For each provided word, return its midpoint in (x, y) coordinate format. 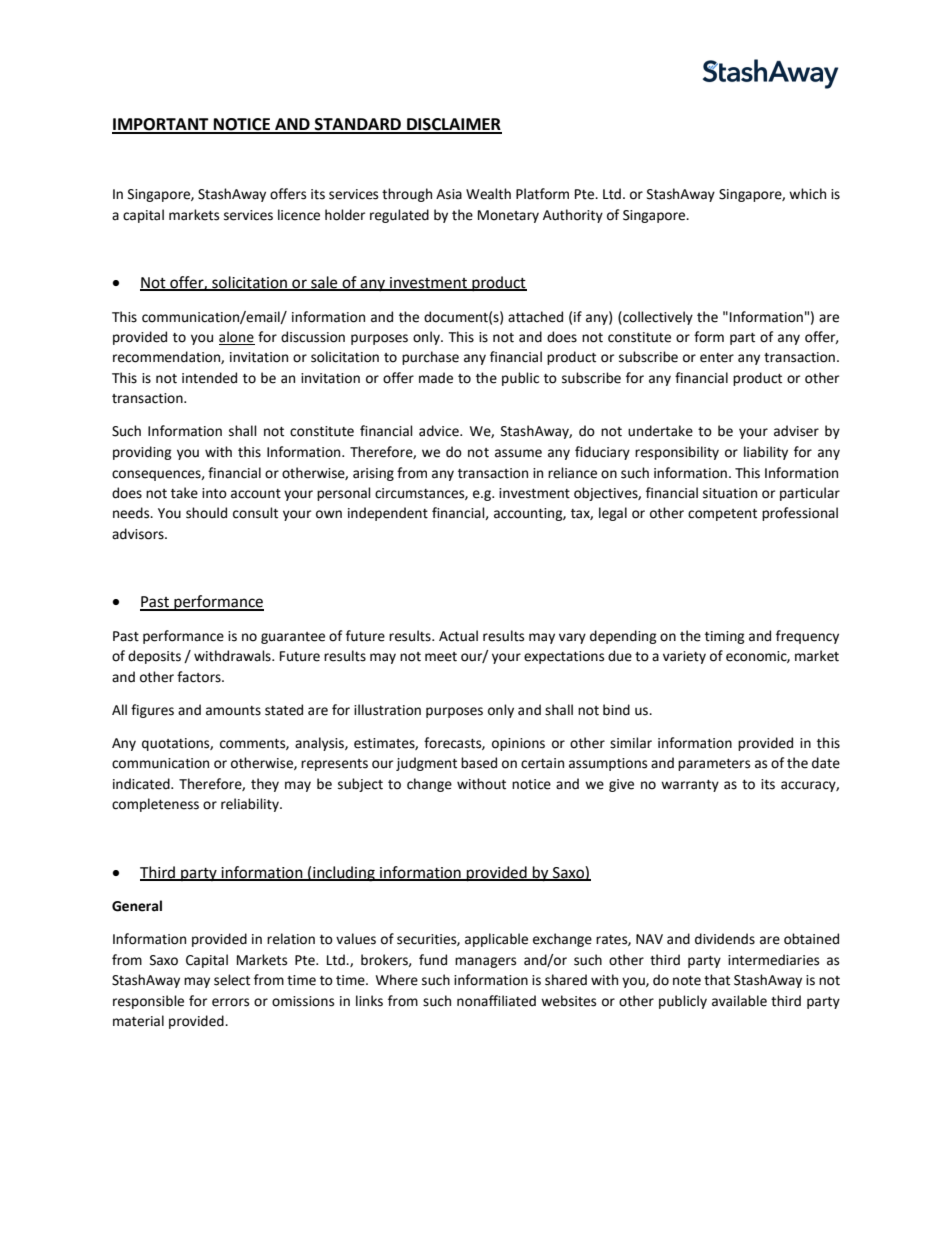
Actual (458, 636)
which (807, 194)
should (206, 513)
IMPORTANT (161, 125)
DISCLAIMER (453, 125)
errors (230, 1002)
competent (722, 515)
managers (485, 962)
